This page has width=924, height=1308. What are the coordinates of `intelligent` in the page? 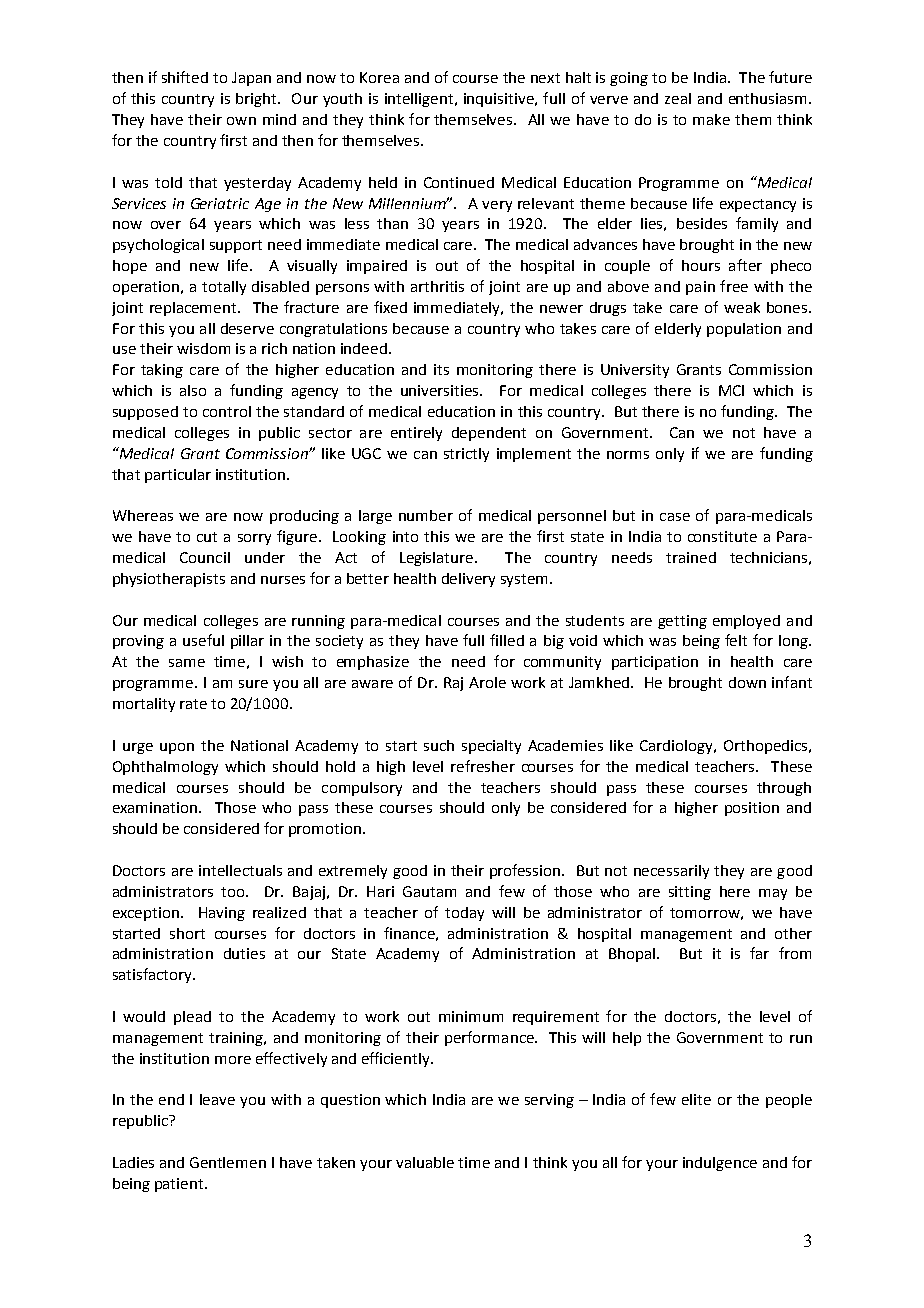 It's located at (419, 100).
